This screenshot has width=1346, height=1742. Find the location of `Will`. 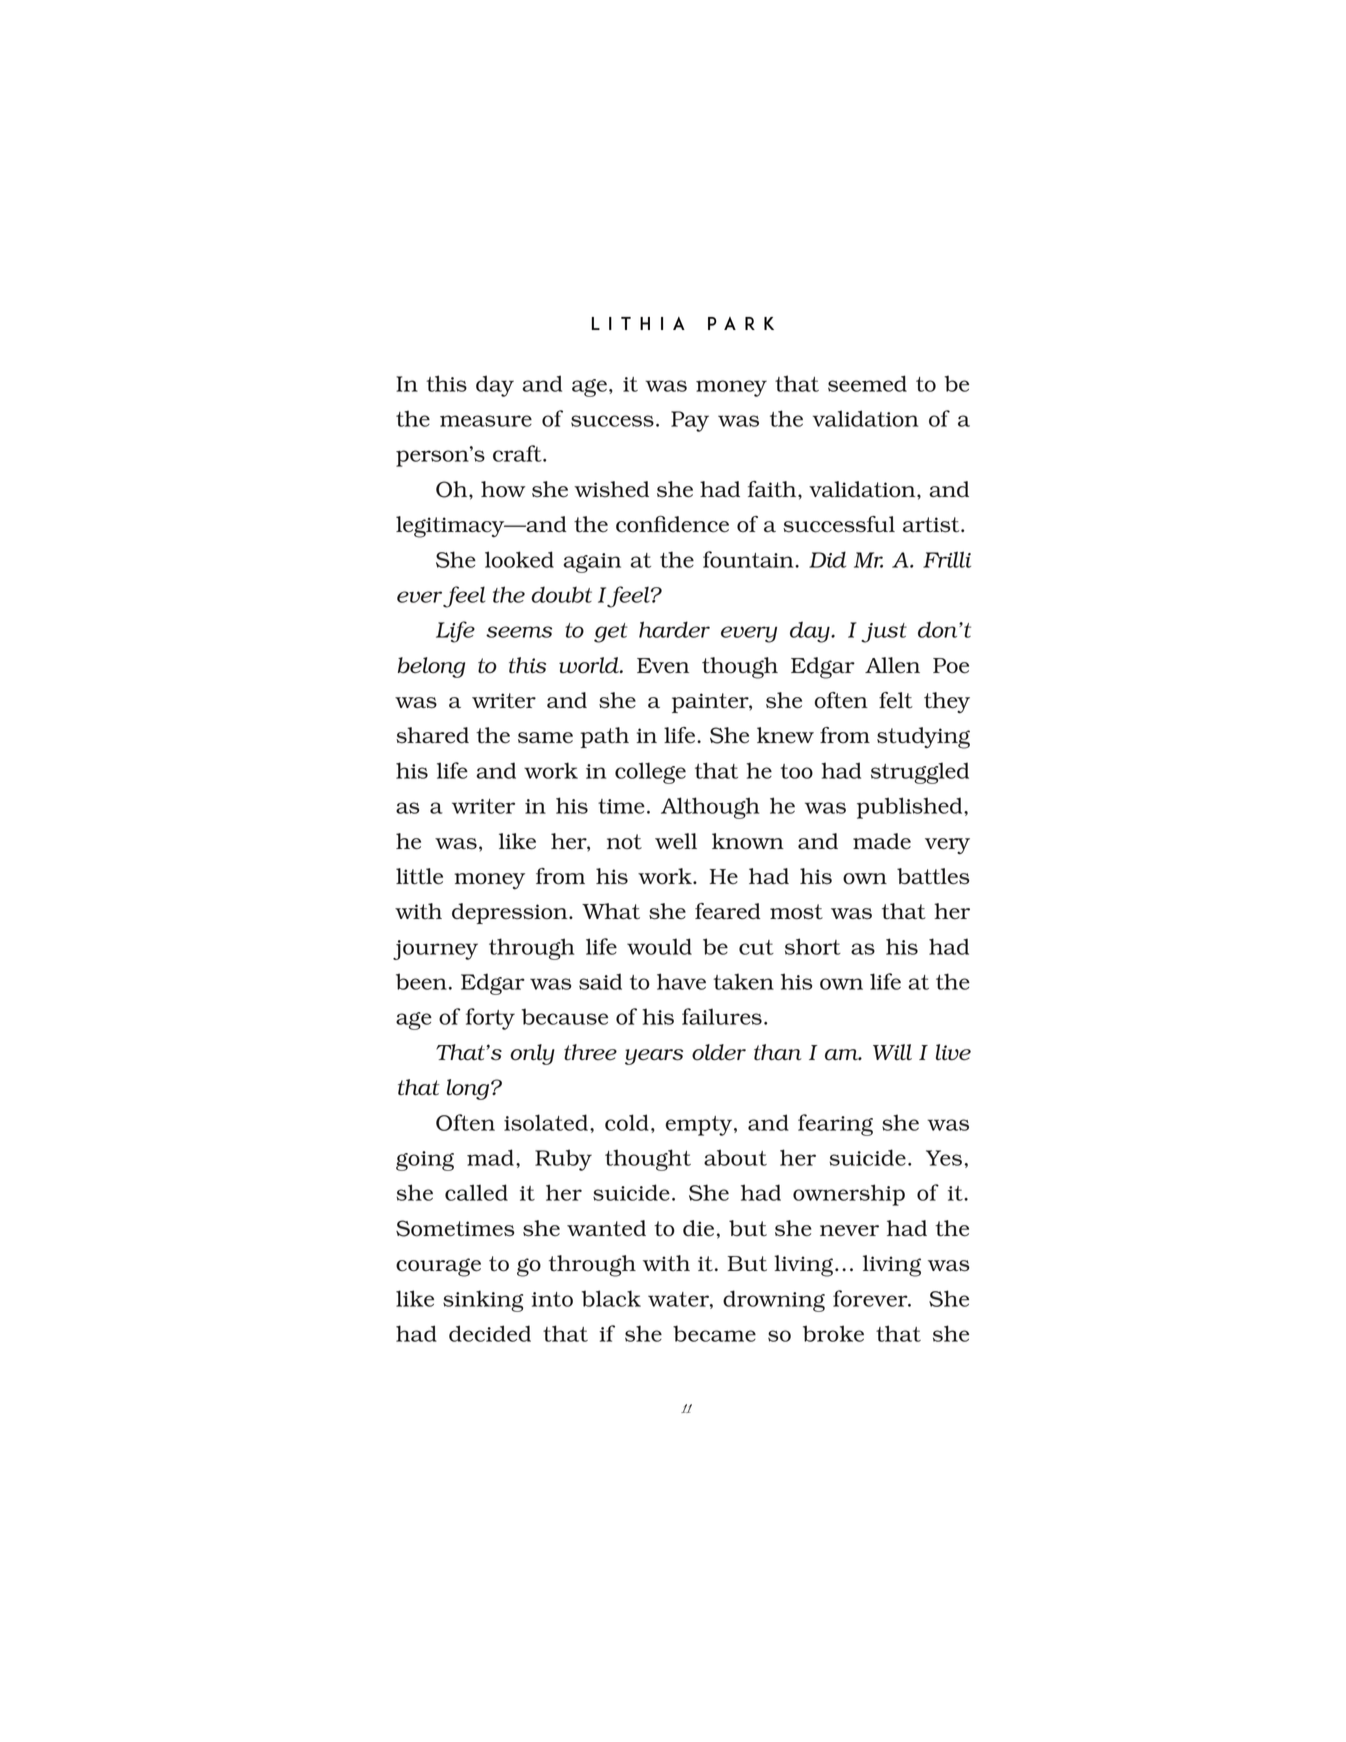

Will is located at coordinates (892, 1052).
